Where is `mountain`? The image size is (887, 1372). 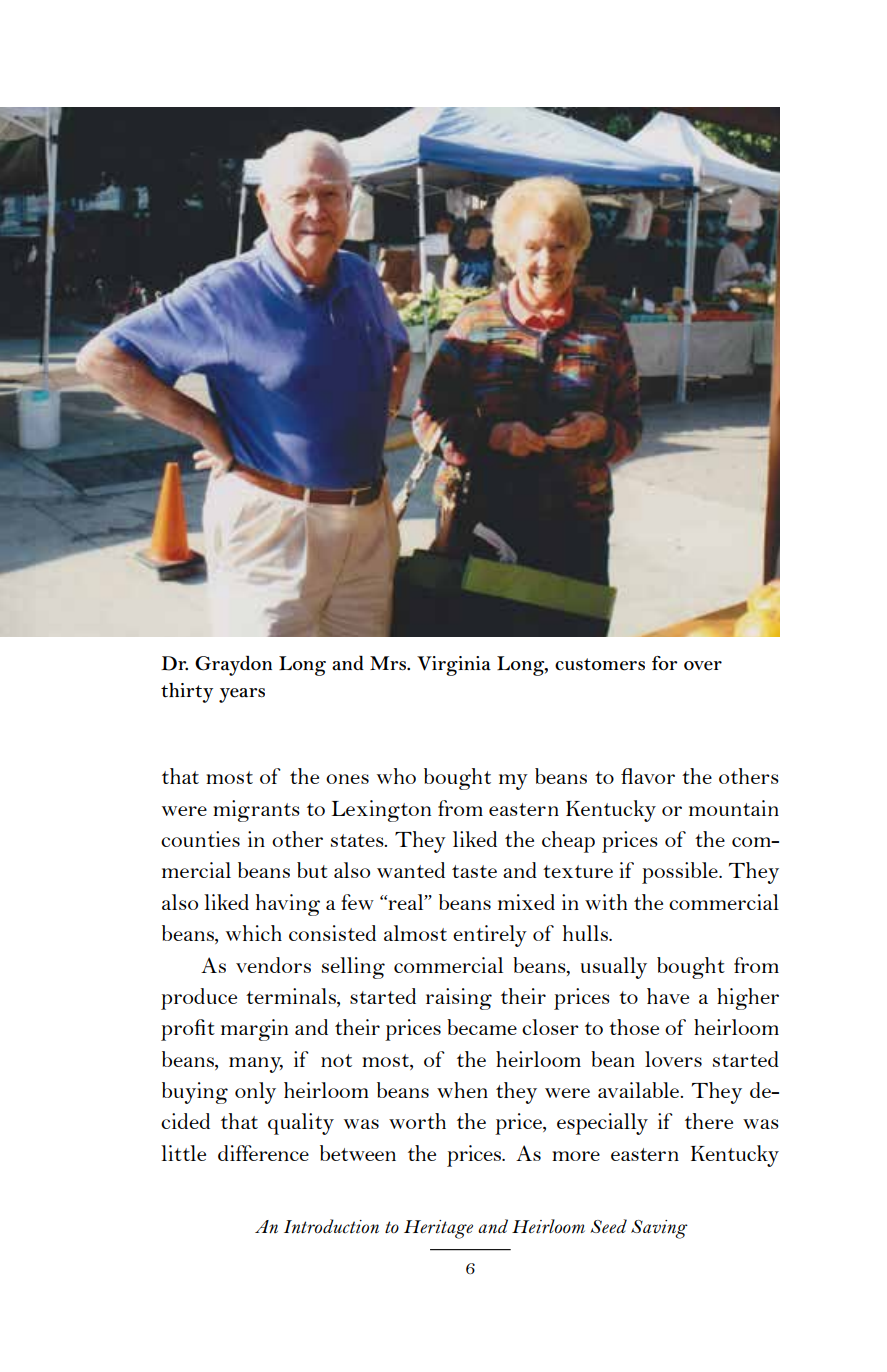 mountain is located at coordinates (734, 808).
